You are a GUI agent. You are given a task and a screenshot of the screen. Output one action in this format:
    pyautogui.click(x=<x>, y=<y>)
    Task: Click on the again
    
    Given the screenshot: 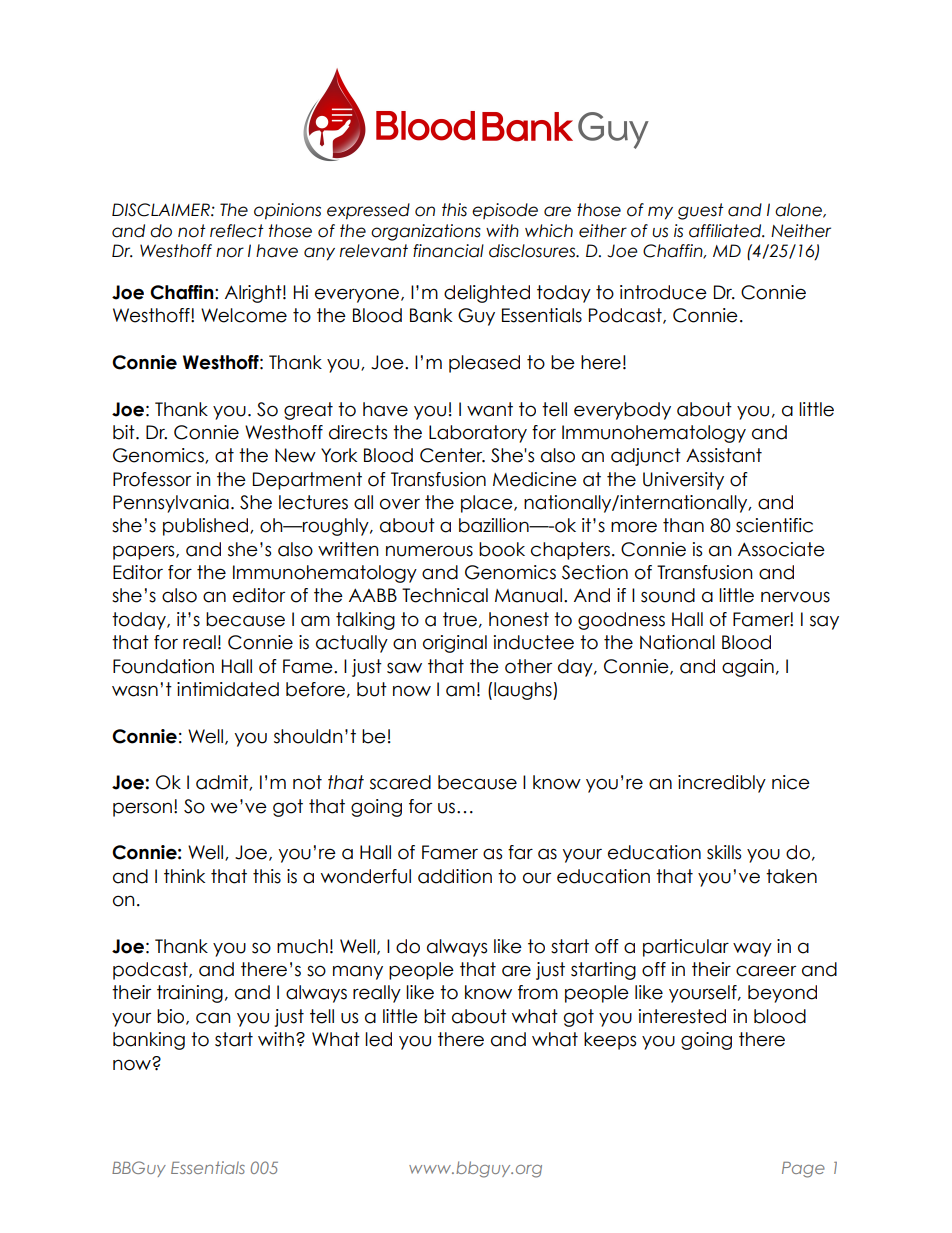 What is the action you would take?
    pyautogui.click(x=748, y=668)
